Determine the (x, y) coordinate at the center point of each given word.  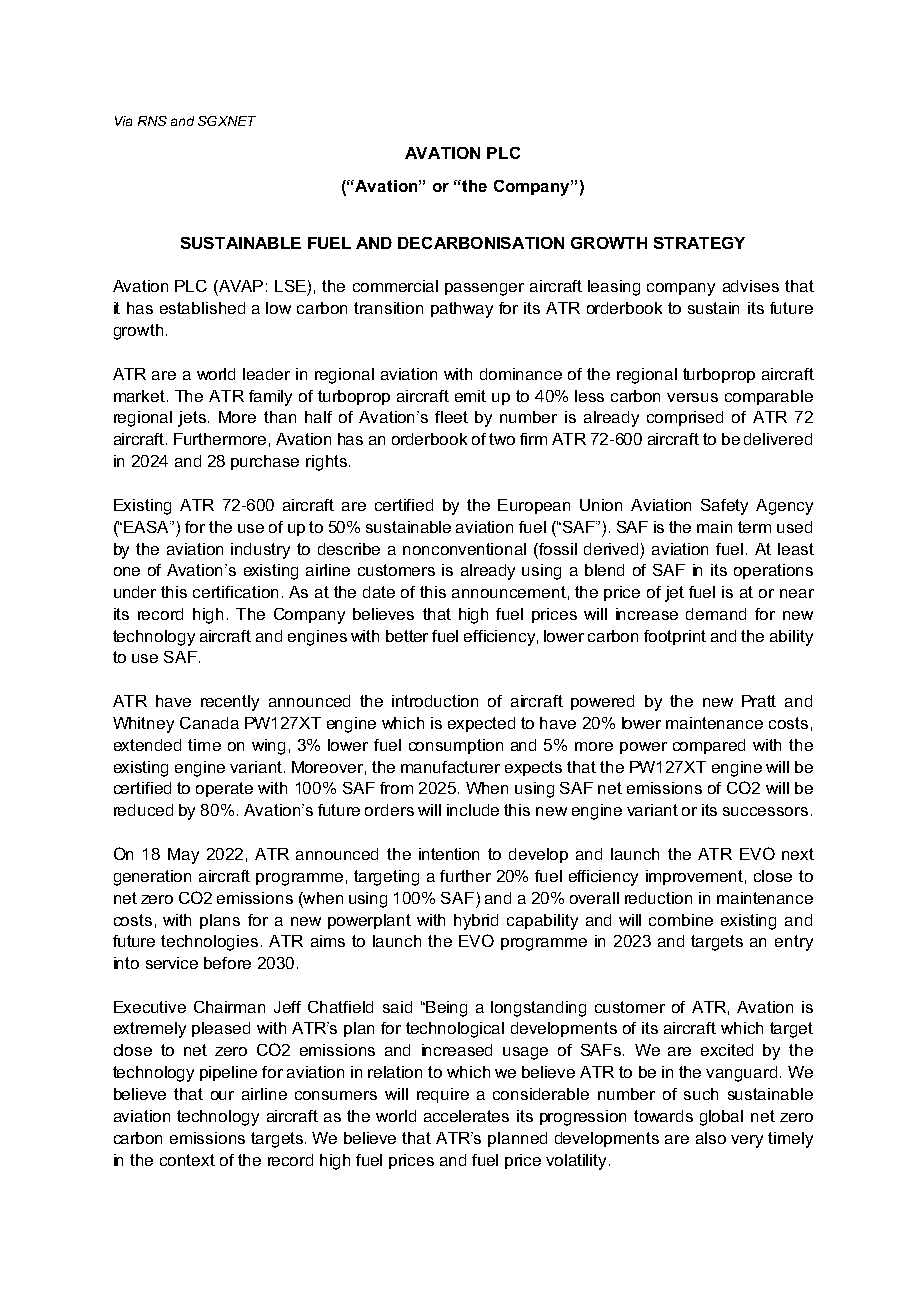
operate (224, 789)
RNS (152, 121)
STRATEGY (699, 243)
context (187, 1160)
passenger (484, 289)
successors (765, 811)
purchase (265, 462)
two (502, 439)
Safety (724, 507)
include (473, 810)
